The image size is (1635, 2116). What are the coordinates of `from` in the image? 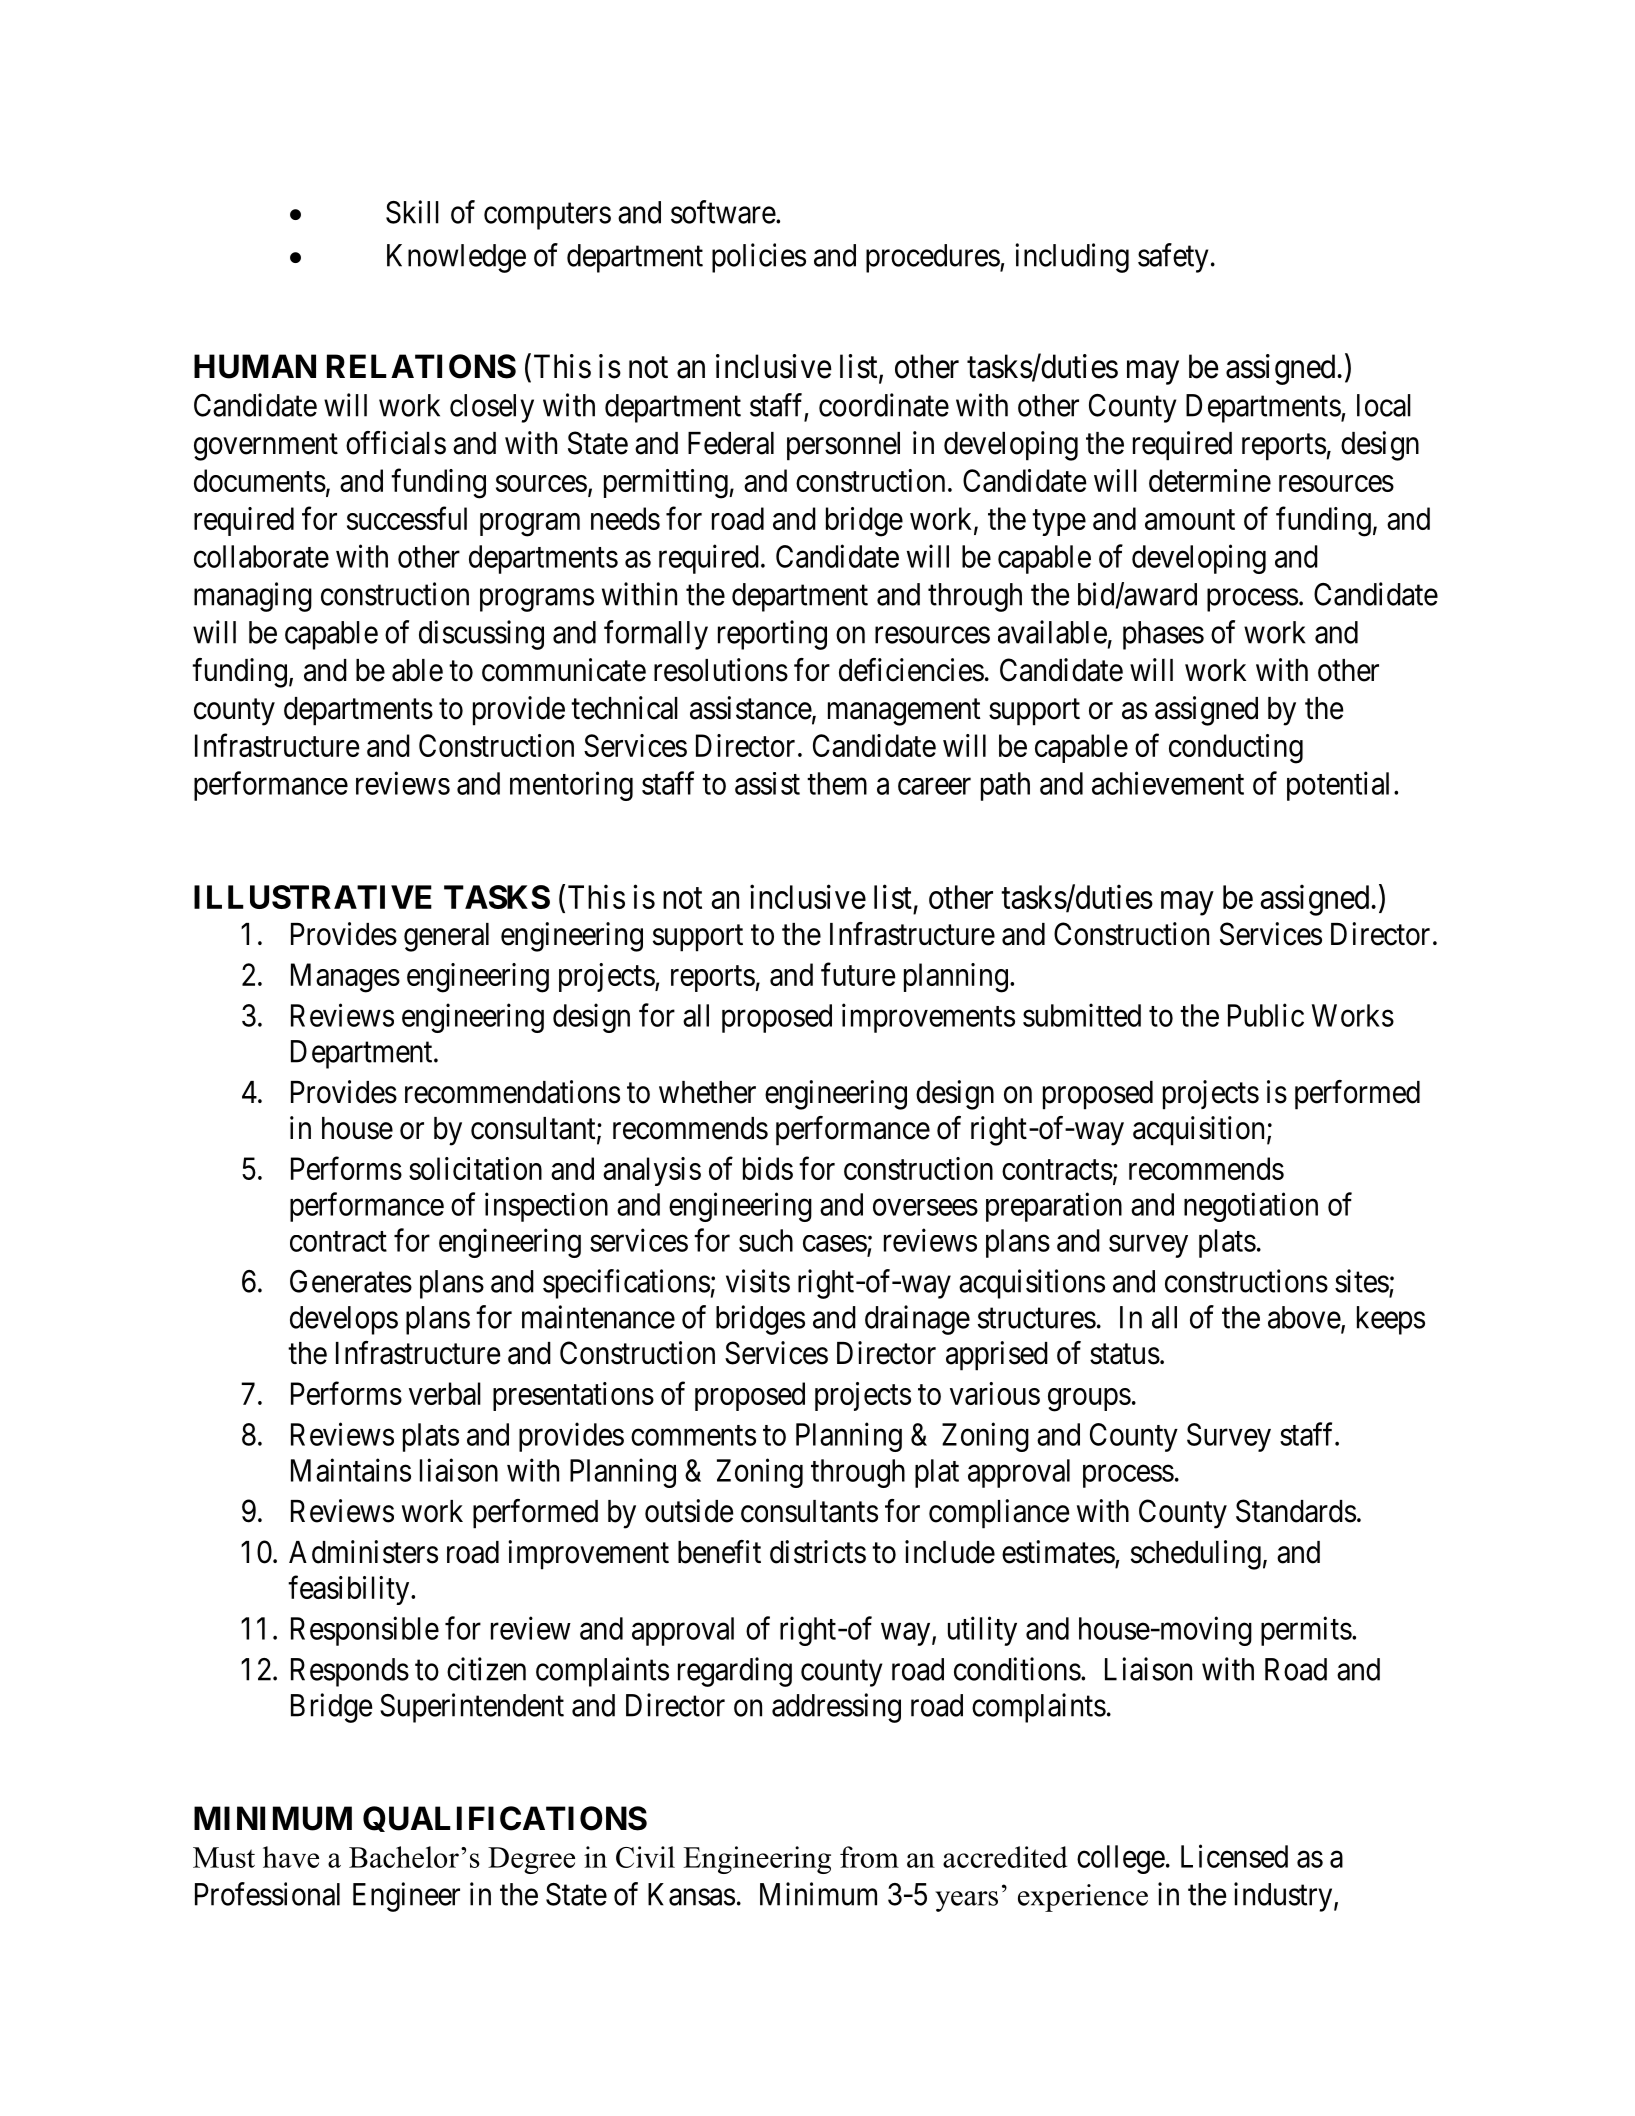 It's located at (869, 1857).
